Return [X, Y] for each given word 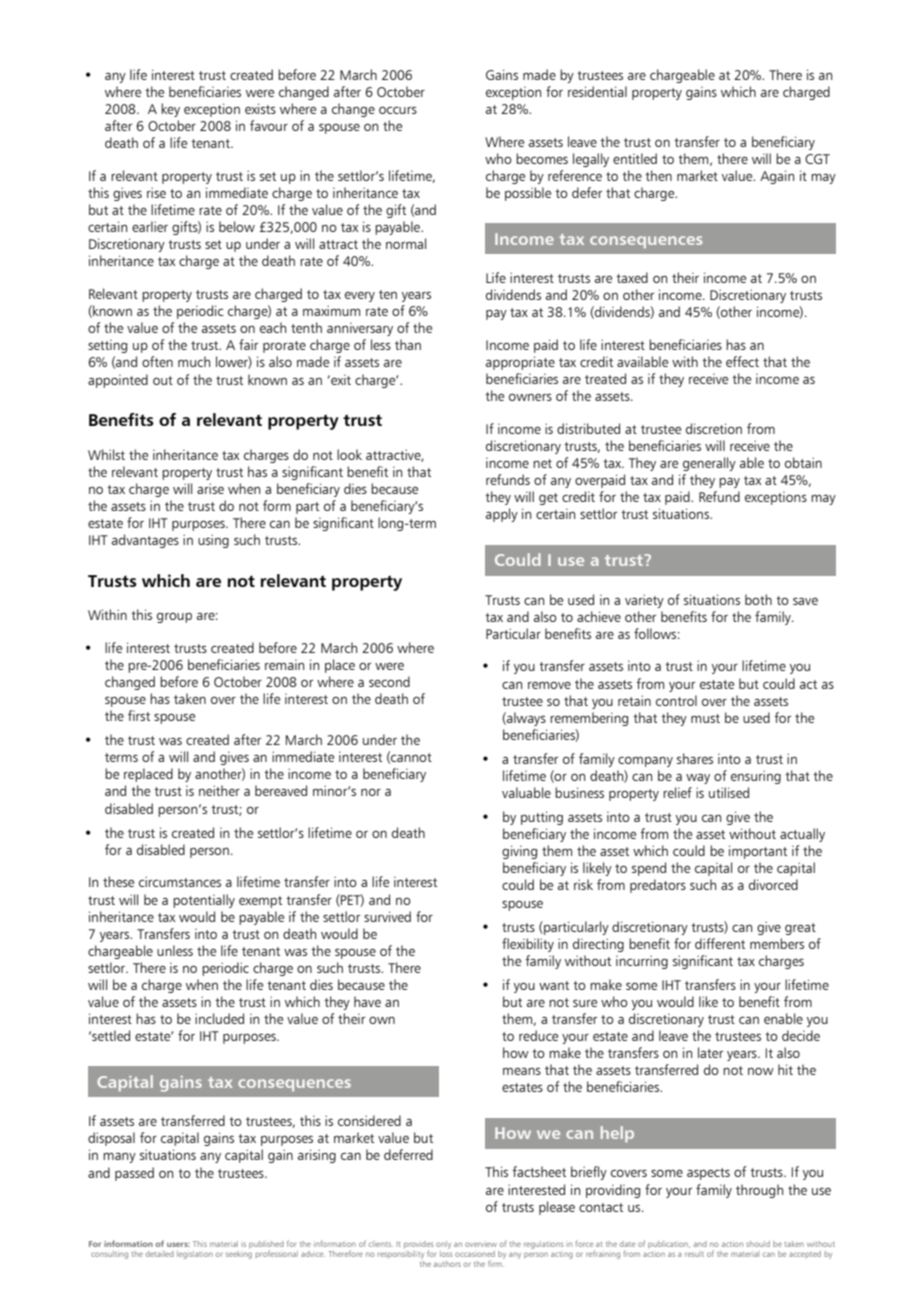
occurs [398, 110]
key [170, 110]
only [443, 1245]
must [705, 718]
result [694, 1254]
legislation [195, 1255]
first [139, 715]
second [389, 681]
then [658, 175]
